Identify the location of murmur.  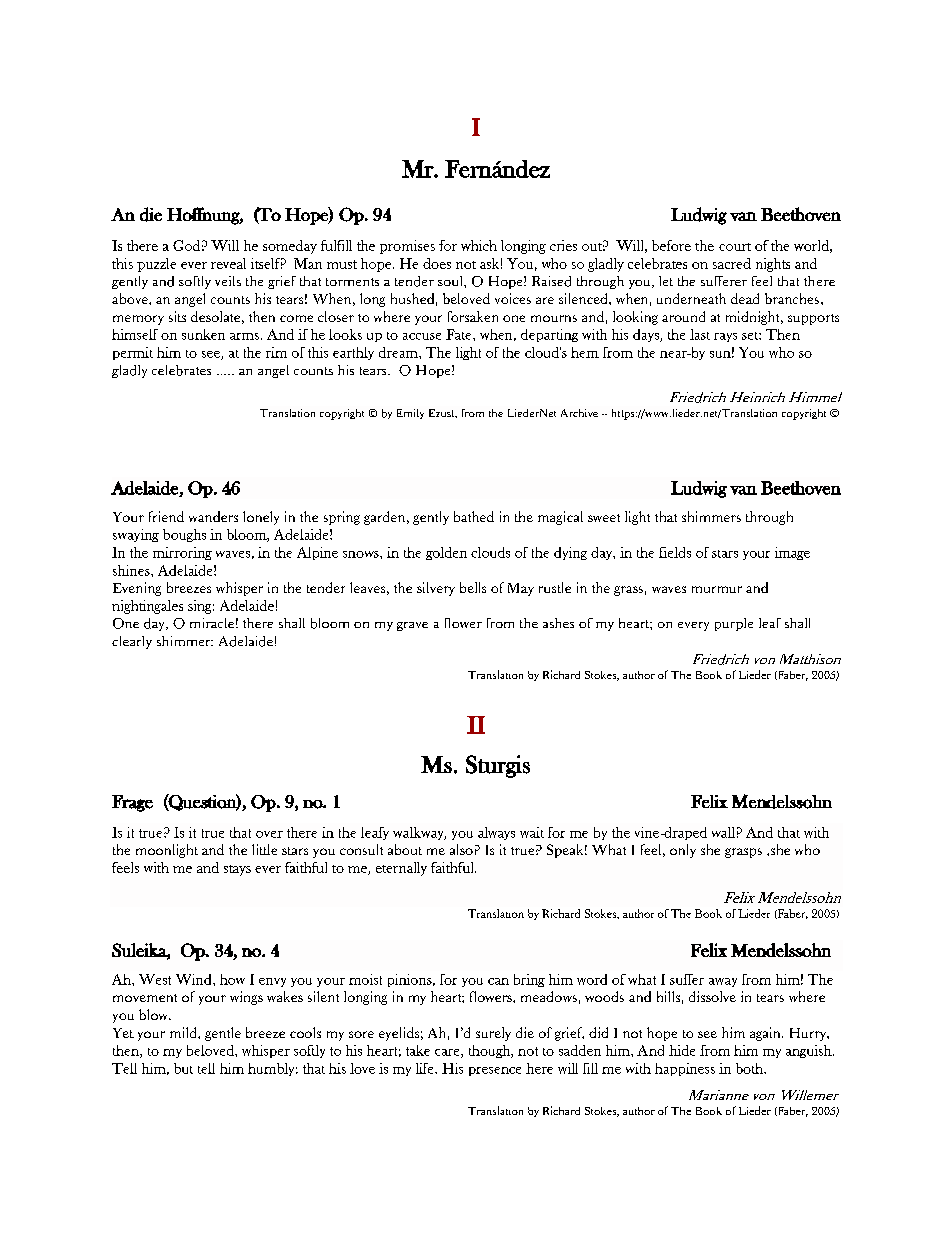
(717, 589).
